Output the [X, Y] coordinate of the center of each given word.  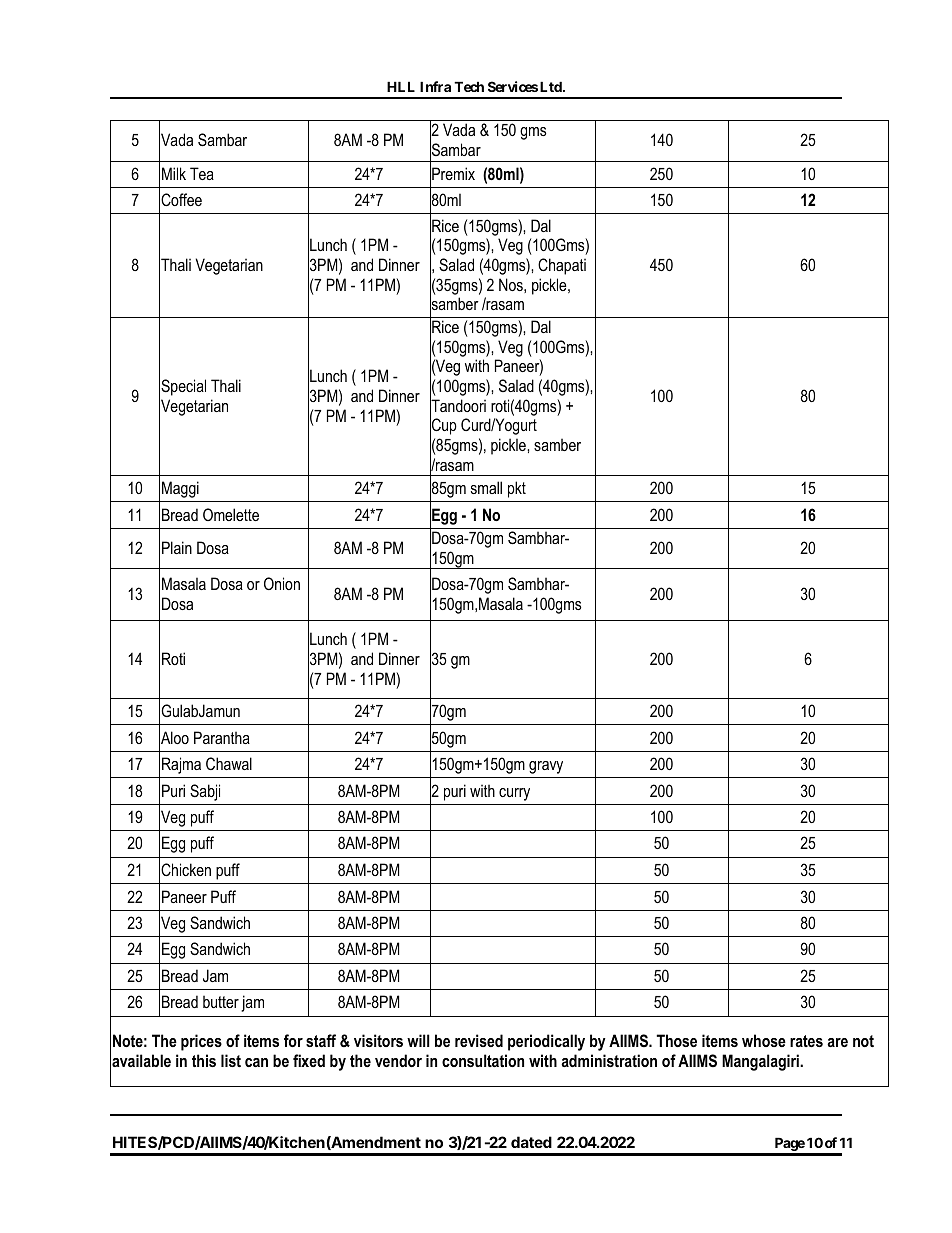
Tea [202, 173]
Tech [469, 86]
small [486, 487]
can [256, 1062]
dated [531, 1142]
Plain [177, 547]
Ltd [552, 86]
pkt [517, 489]
